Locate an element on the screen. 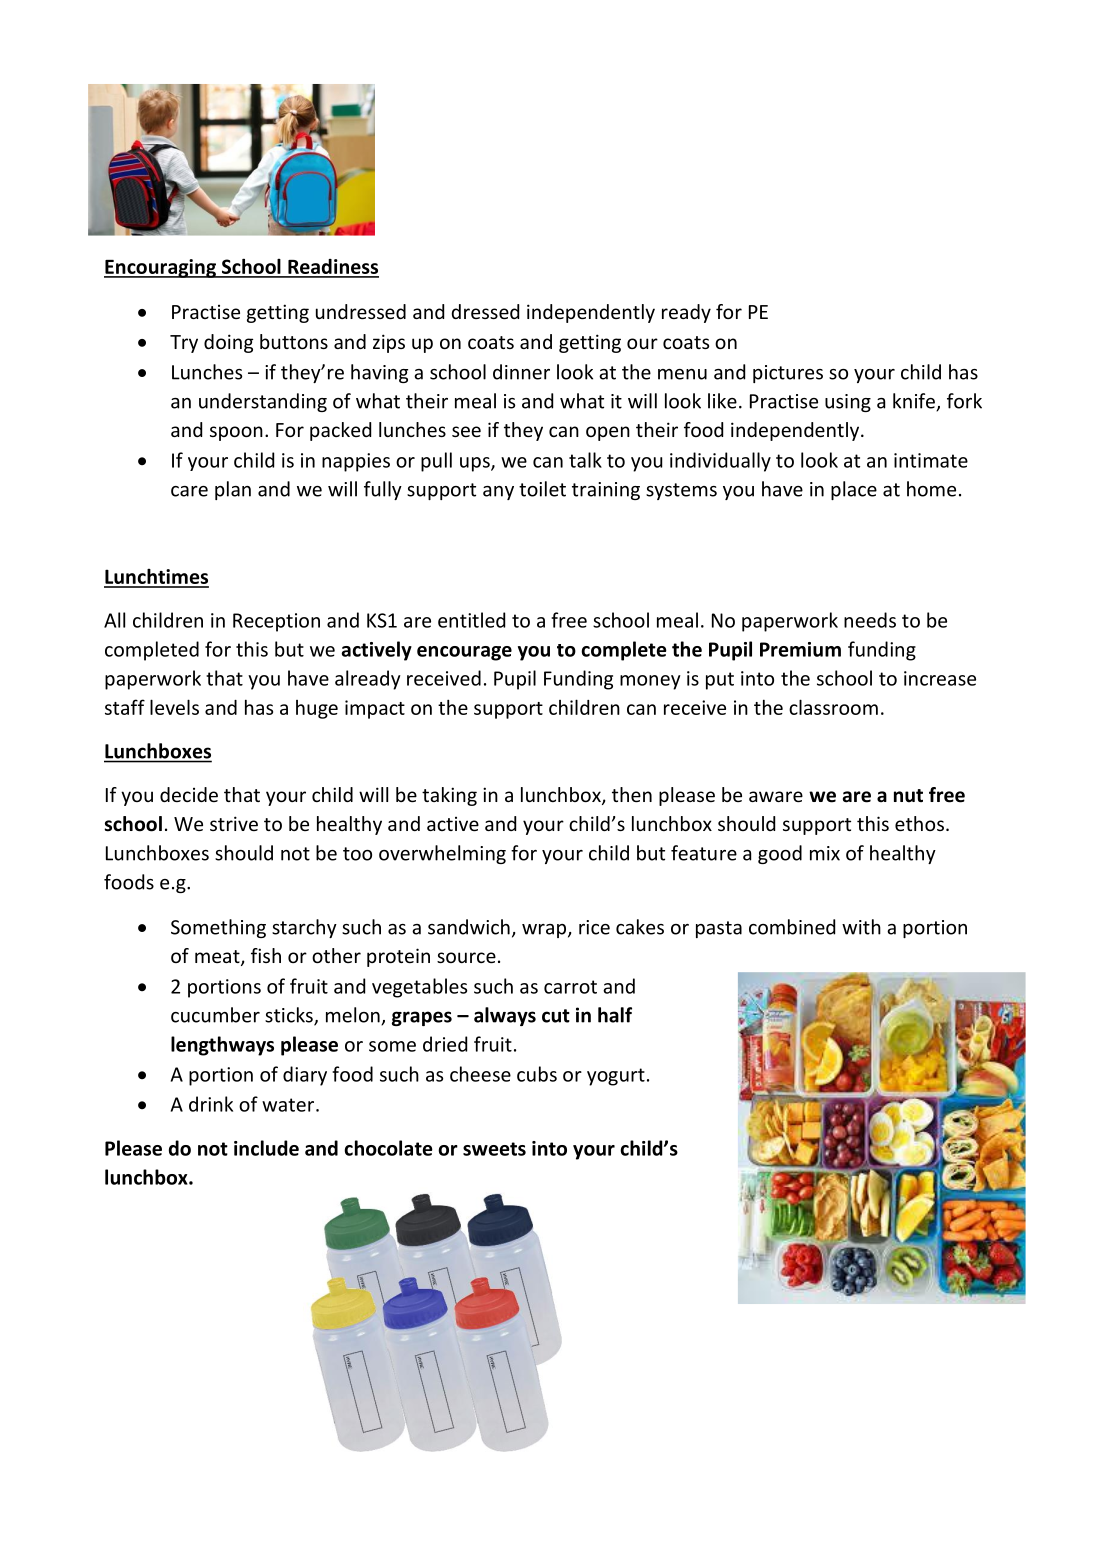 The image size is (1093, 1546). nut is located at coordinates (908, 796).
